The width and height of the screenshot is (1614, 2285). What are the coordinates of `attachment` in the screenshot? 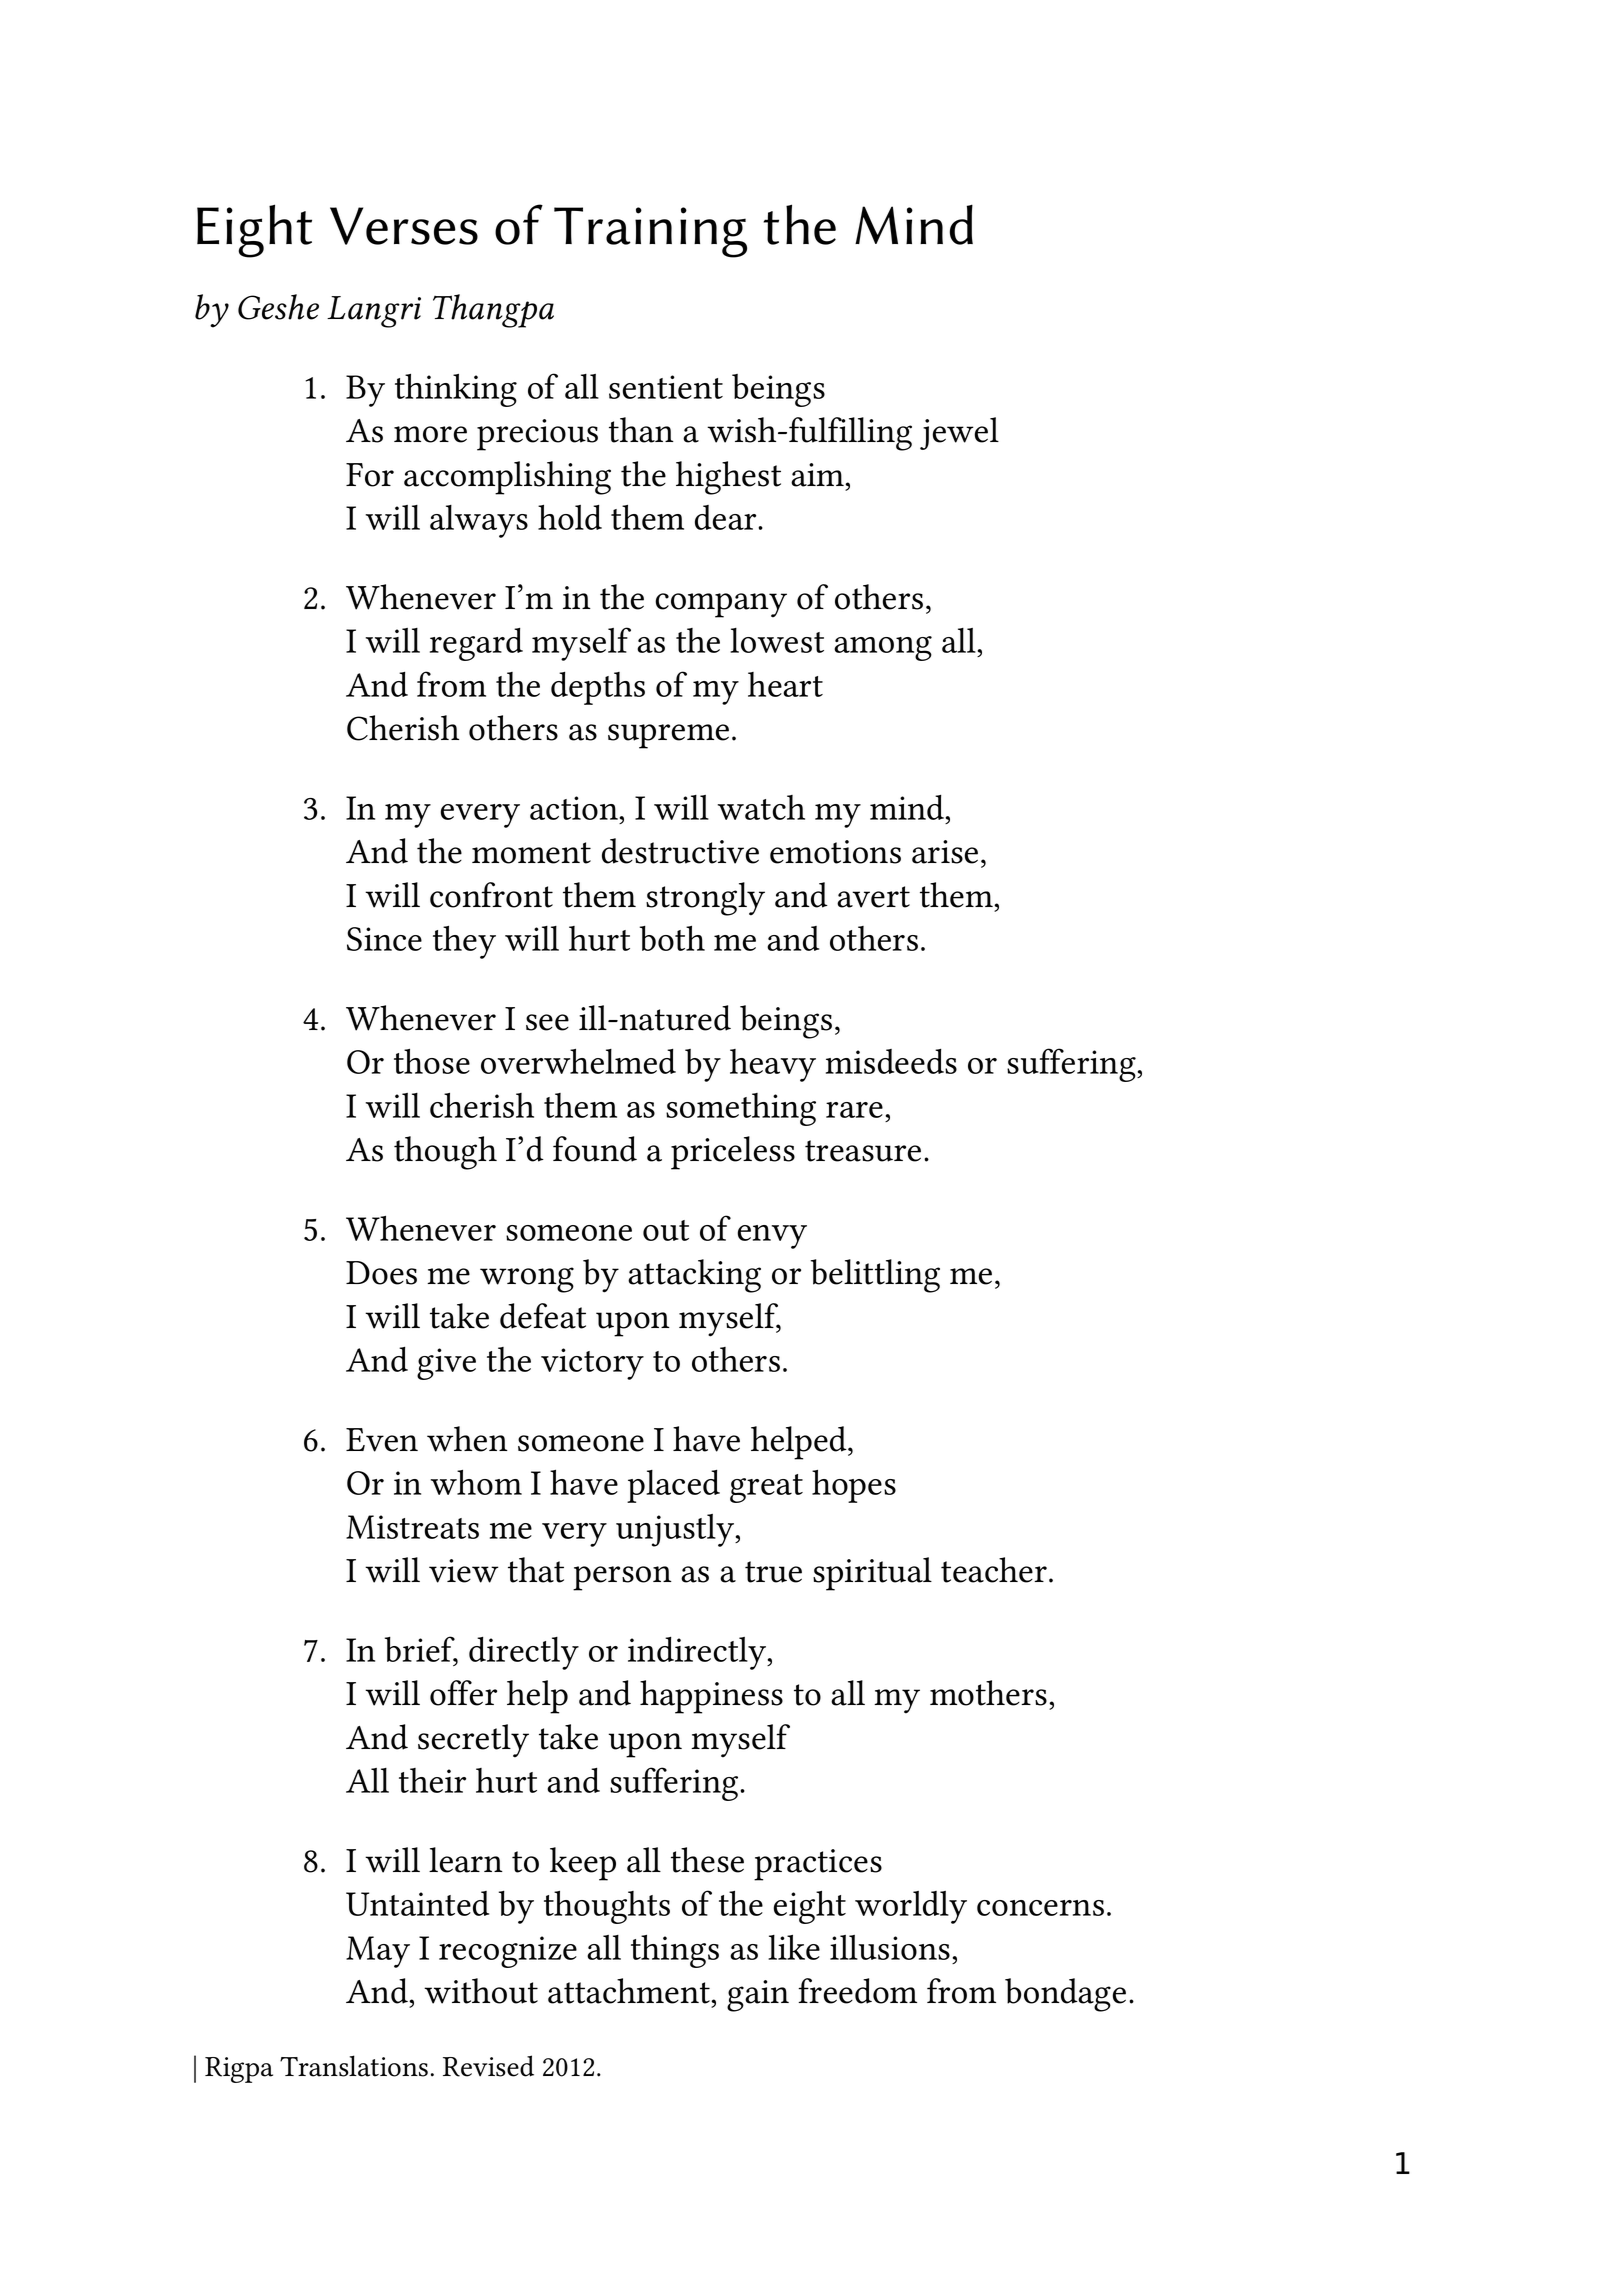 It's located at (630, 1991).
